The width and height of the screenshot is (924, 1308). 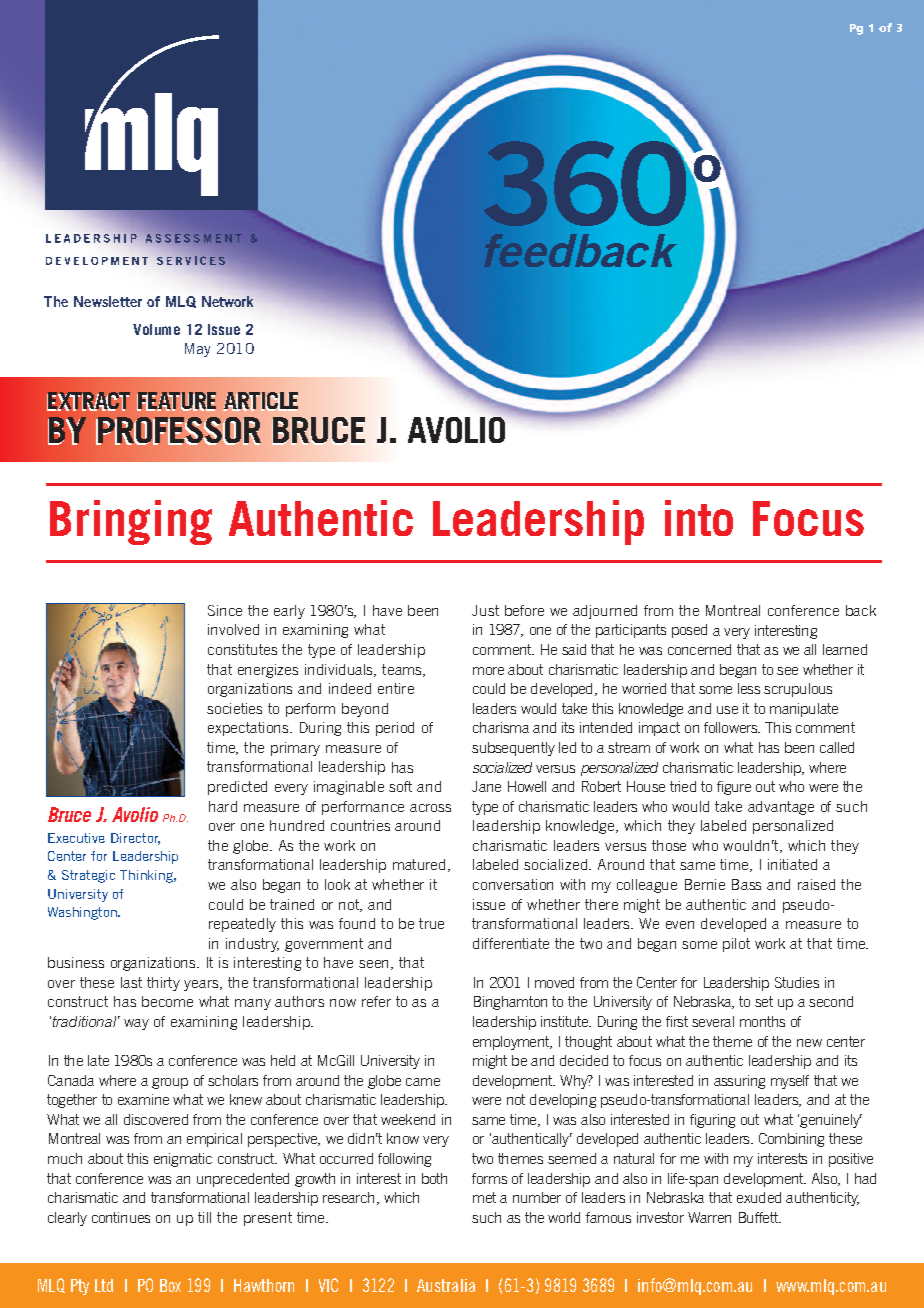 I want to click on May, so click(x=197, y=350).
